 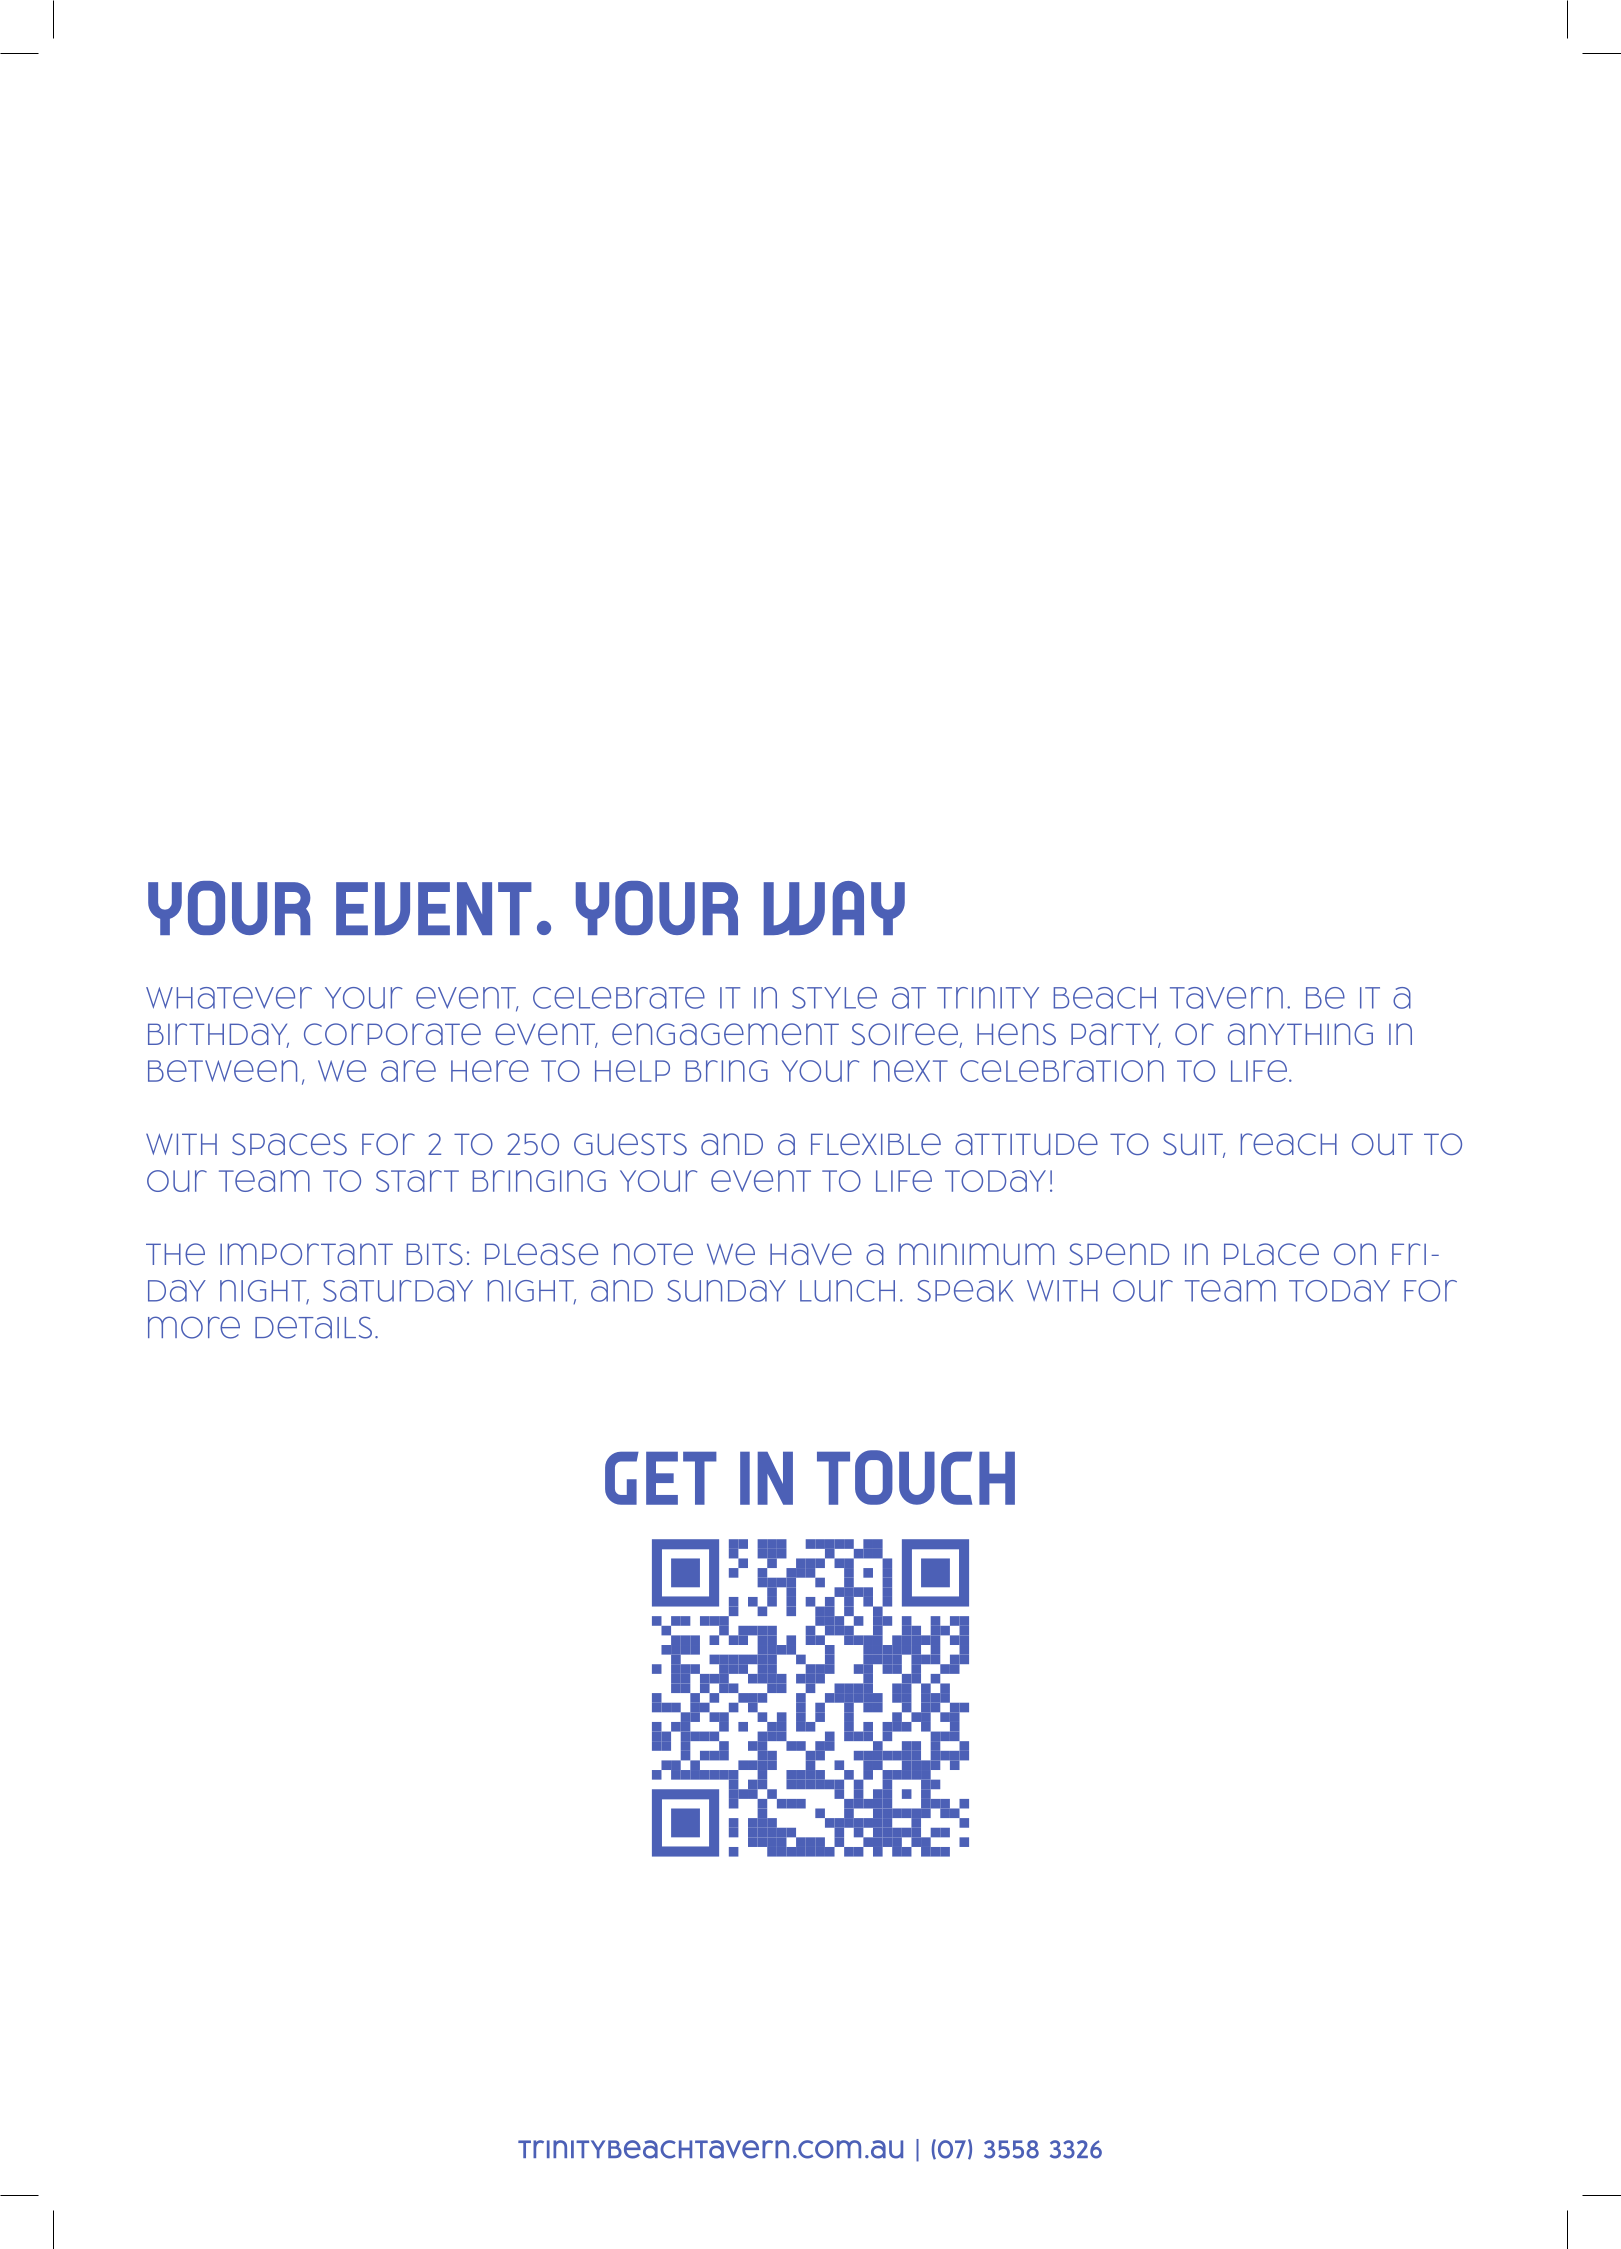 What do you see at coordinates (408, 1071) in the screenshot?
I see `are` at bounding box center [408, 1071].
